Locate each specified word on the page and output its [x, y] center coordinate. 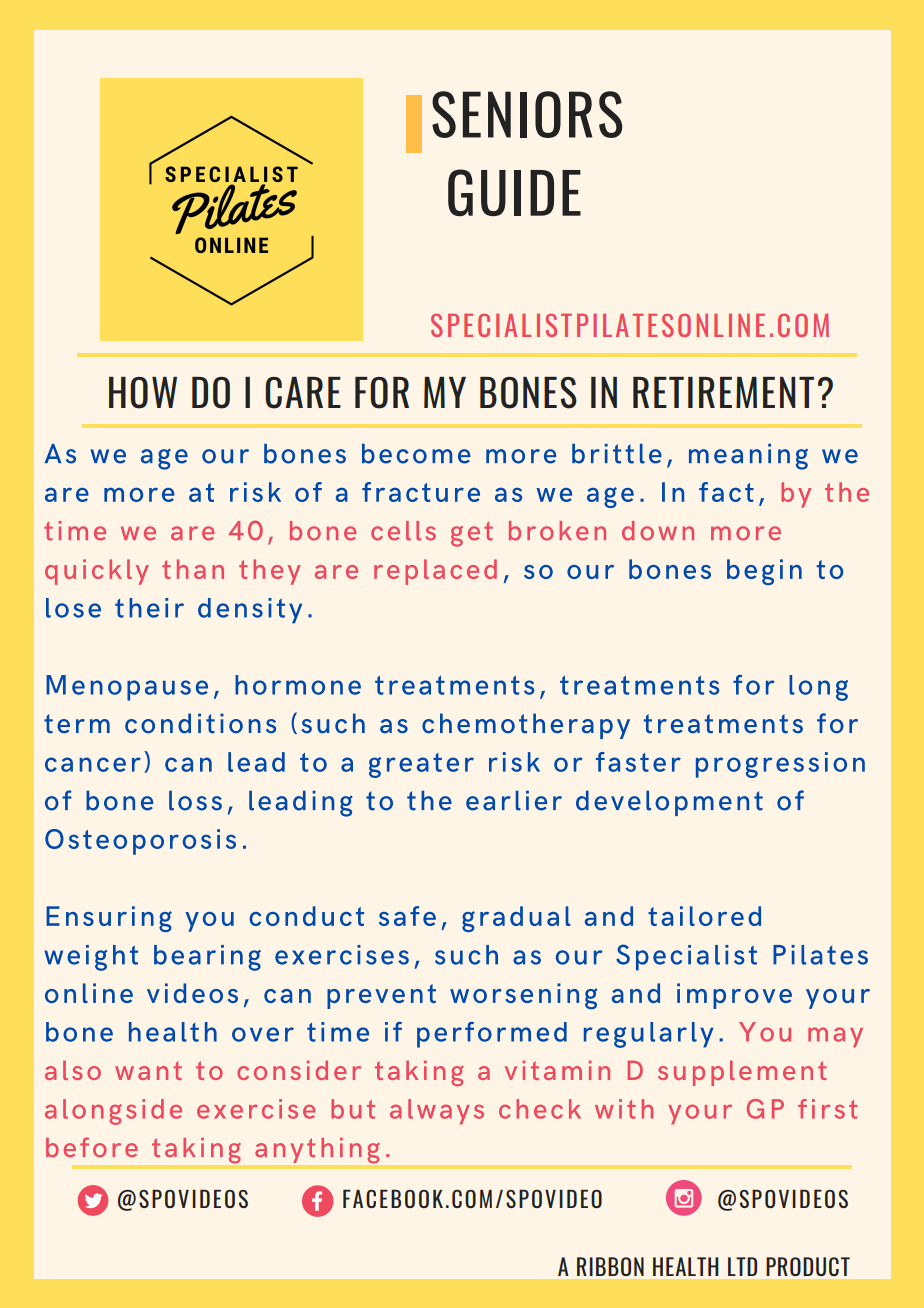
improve [734, 996]
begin [764, 572]
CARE [303, 393]
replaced [435, 572]
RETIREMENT [723, 392]
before [92, 1147]
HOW [143, 393]
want [148, 1070]
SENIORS [527, 114]
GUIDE [514, 192]
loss [195, 800]
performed [492, 1035]
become [416, 454]
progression [780, 765]
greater [421, 765]
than [193, 569]
